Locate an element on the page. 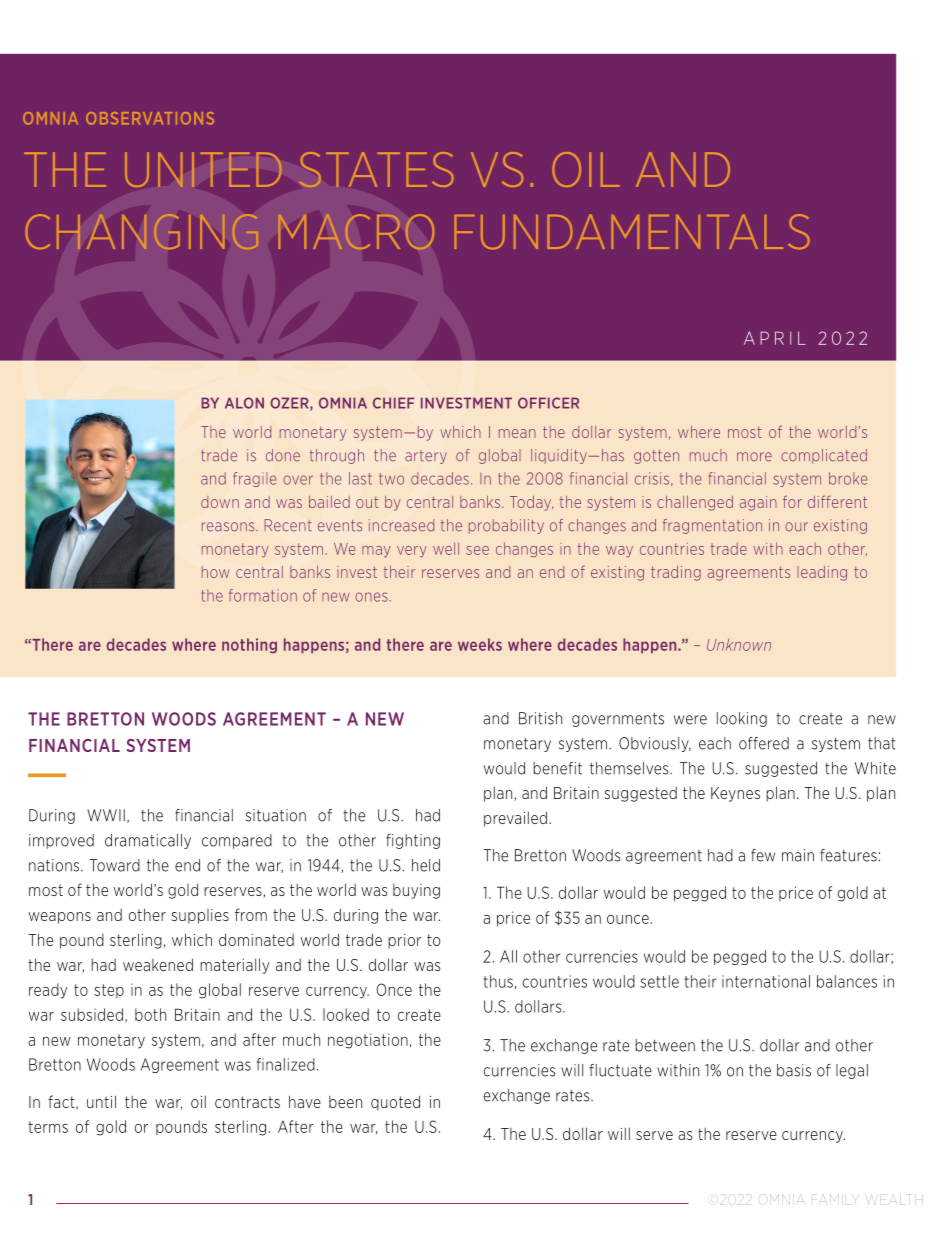  FUNDAMENTALS is located at coordinates (632, 231).
